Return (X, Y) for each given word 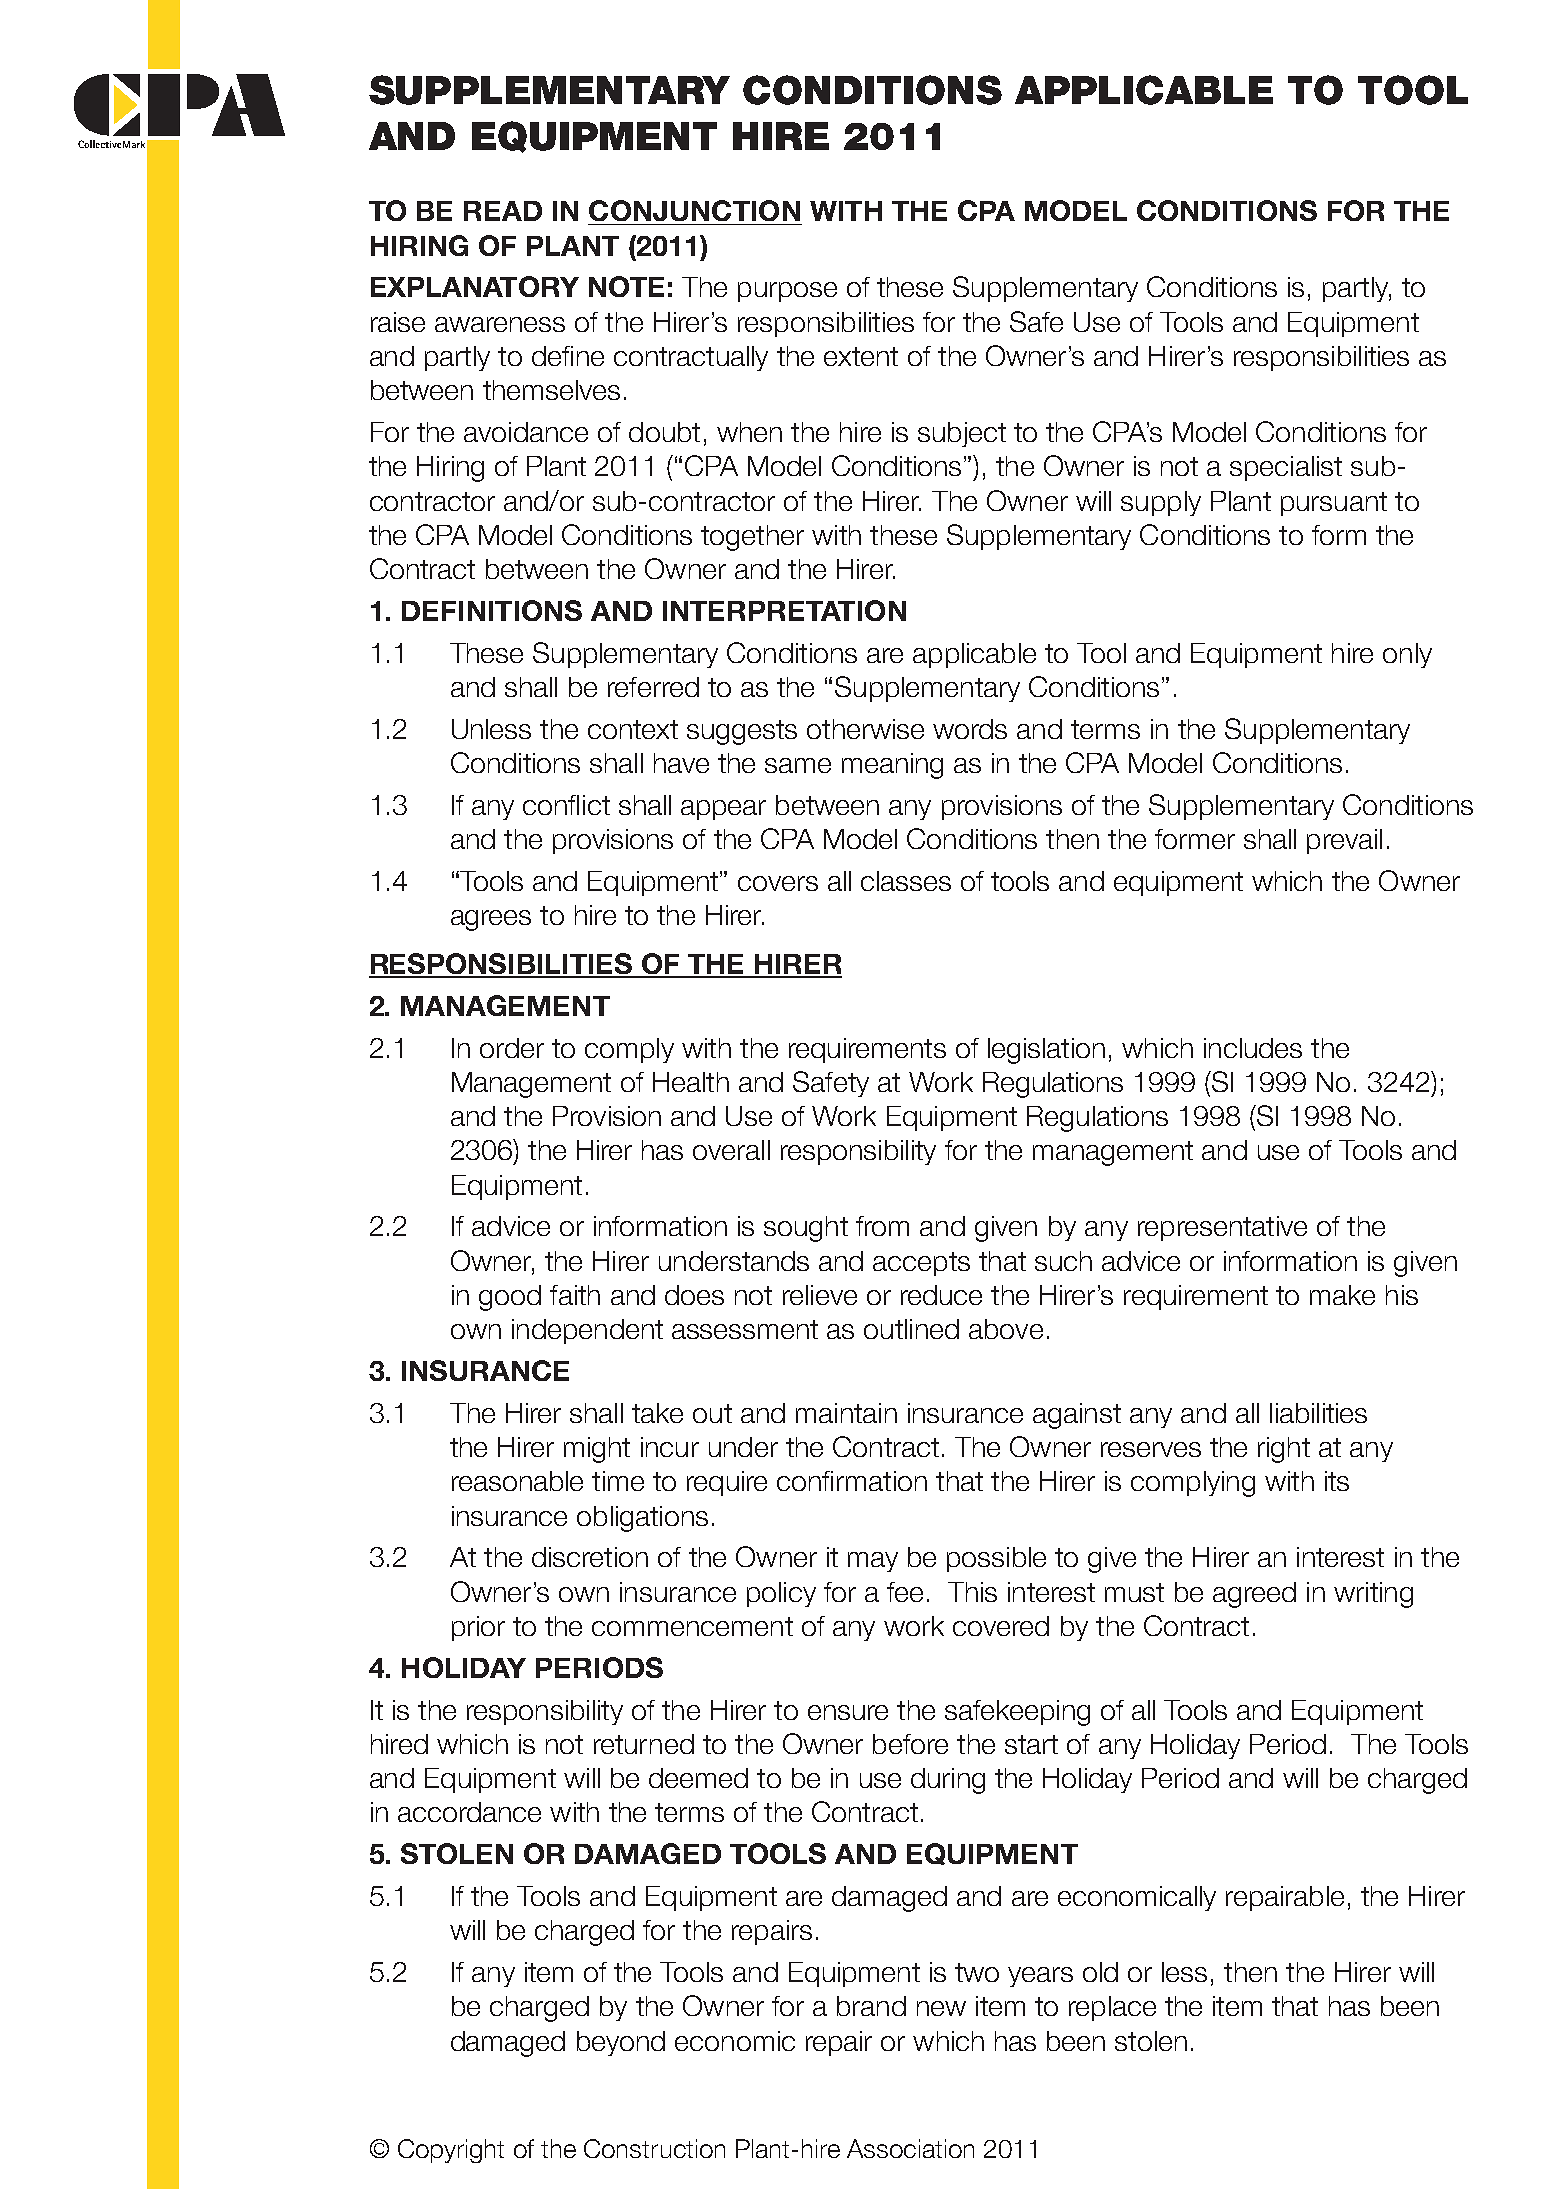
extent (861, 356)
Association (910, 2148)
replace (1112, 2008)
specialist (1286, 468)
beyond (621, 2043)
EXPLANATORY (475, 286)
